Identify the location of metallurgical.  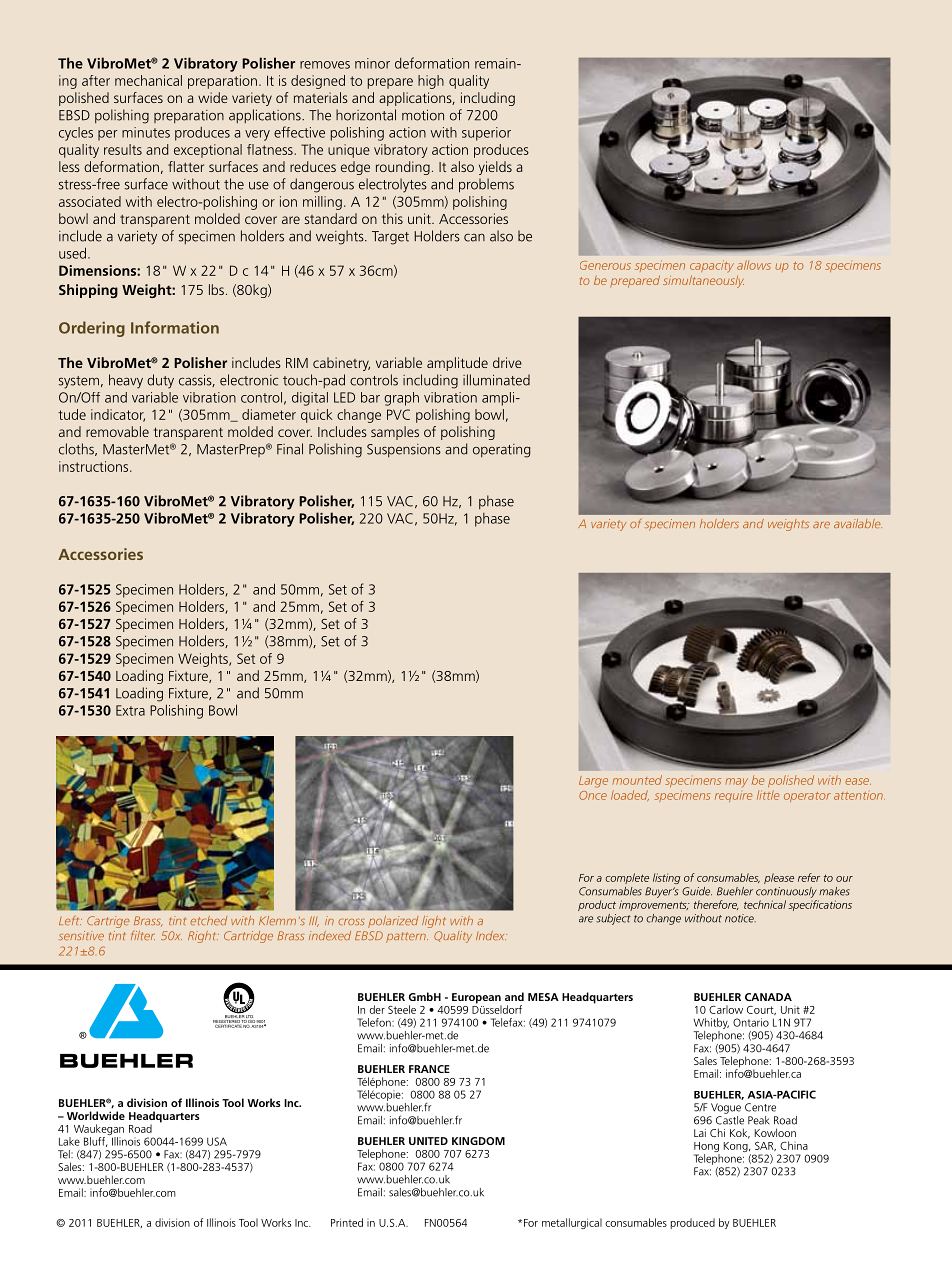
(572, 1223).
